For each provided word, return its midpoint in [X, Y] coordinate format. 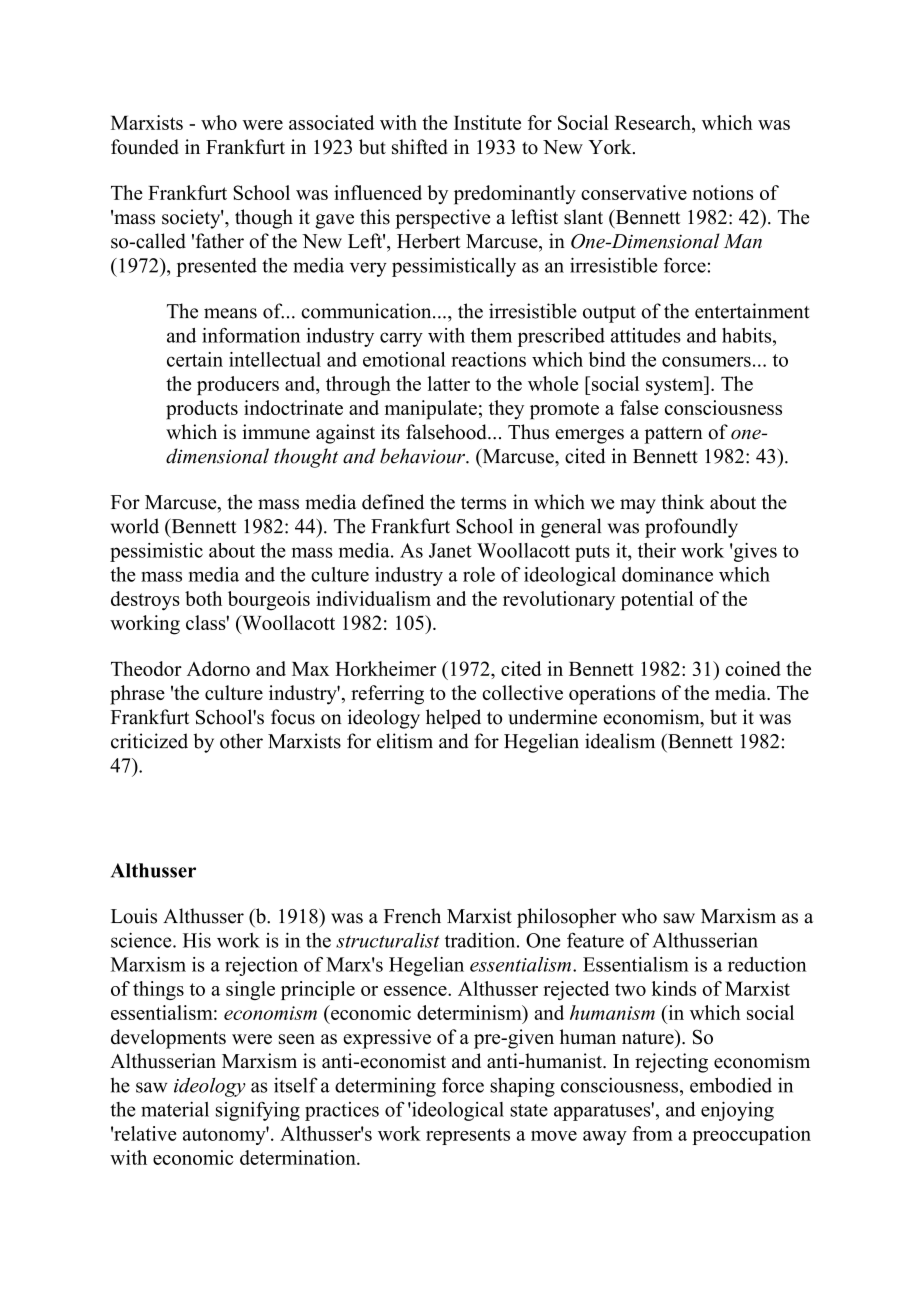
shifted [420, 147]
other [241, 741]
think [682, 501]
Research [654, 122]
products [202, 410]
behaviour [423, 456]
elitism [405, 741]
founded [145, 147]
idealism [620, 741]
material [175, 1109]
